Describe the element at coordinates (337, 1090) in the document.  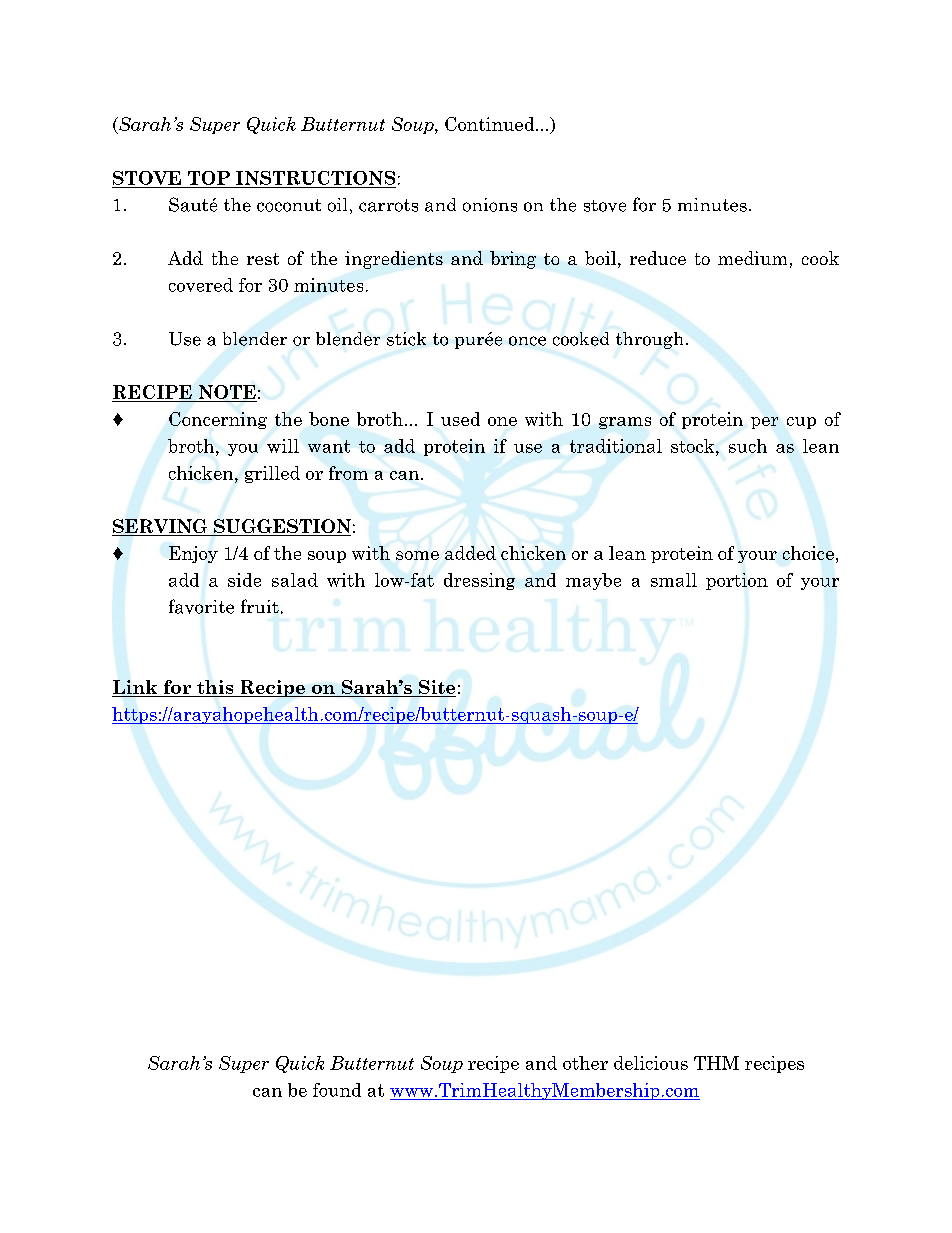
I see `found` at that location.
